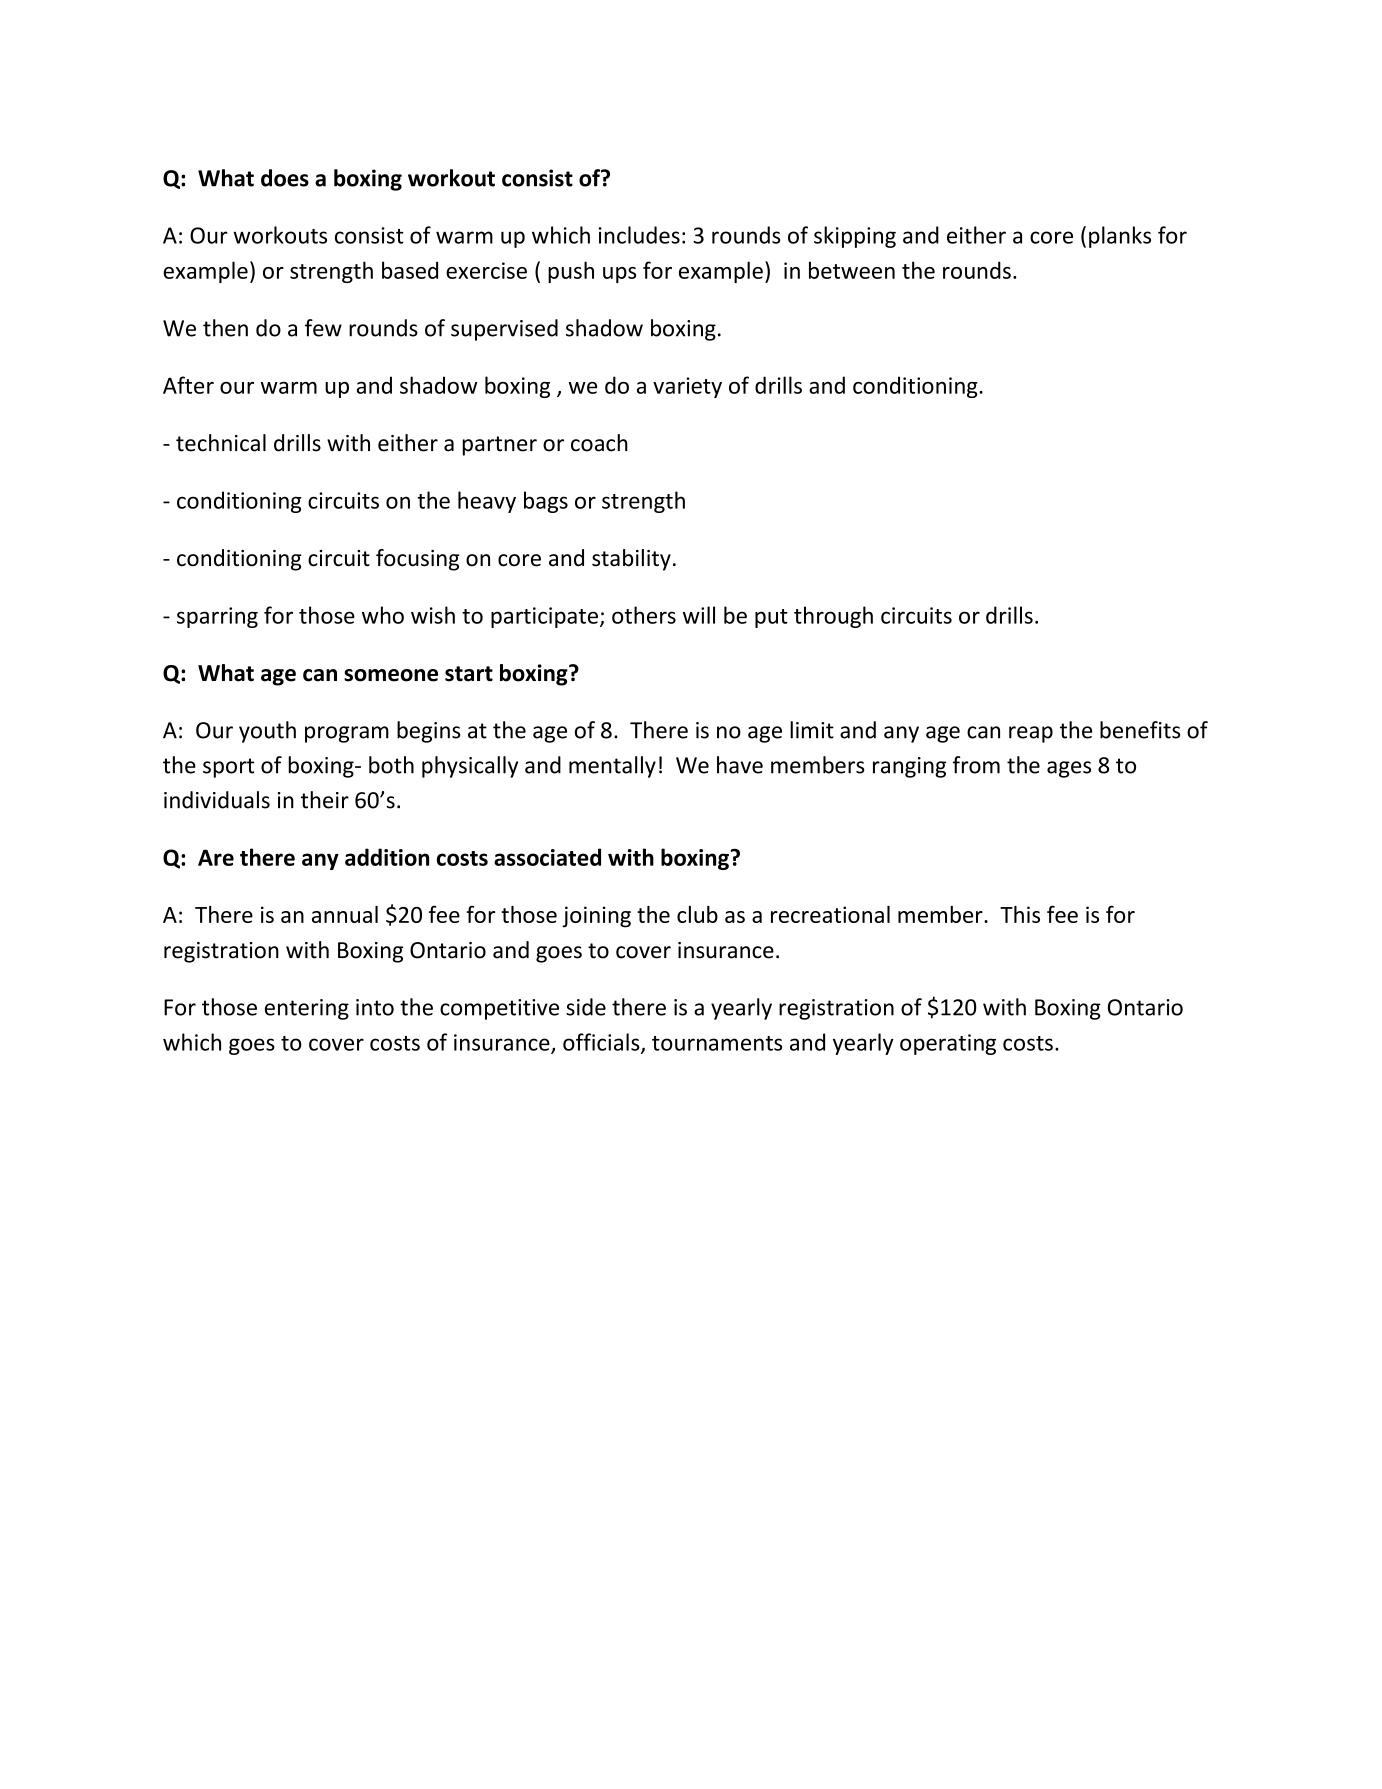 This screenshot has width=1382, height=1789. Describe the element at coordinates (644, 615) in the screenshot. I see `others` at that location.
